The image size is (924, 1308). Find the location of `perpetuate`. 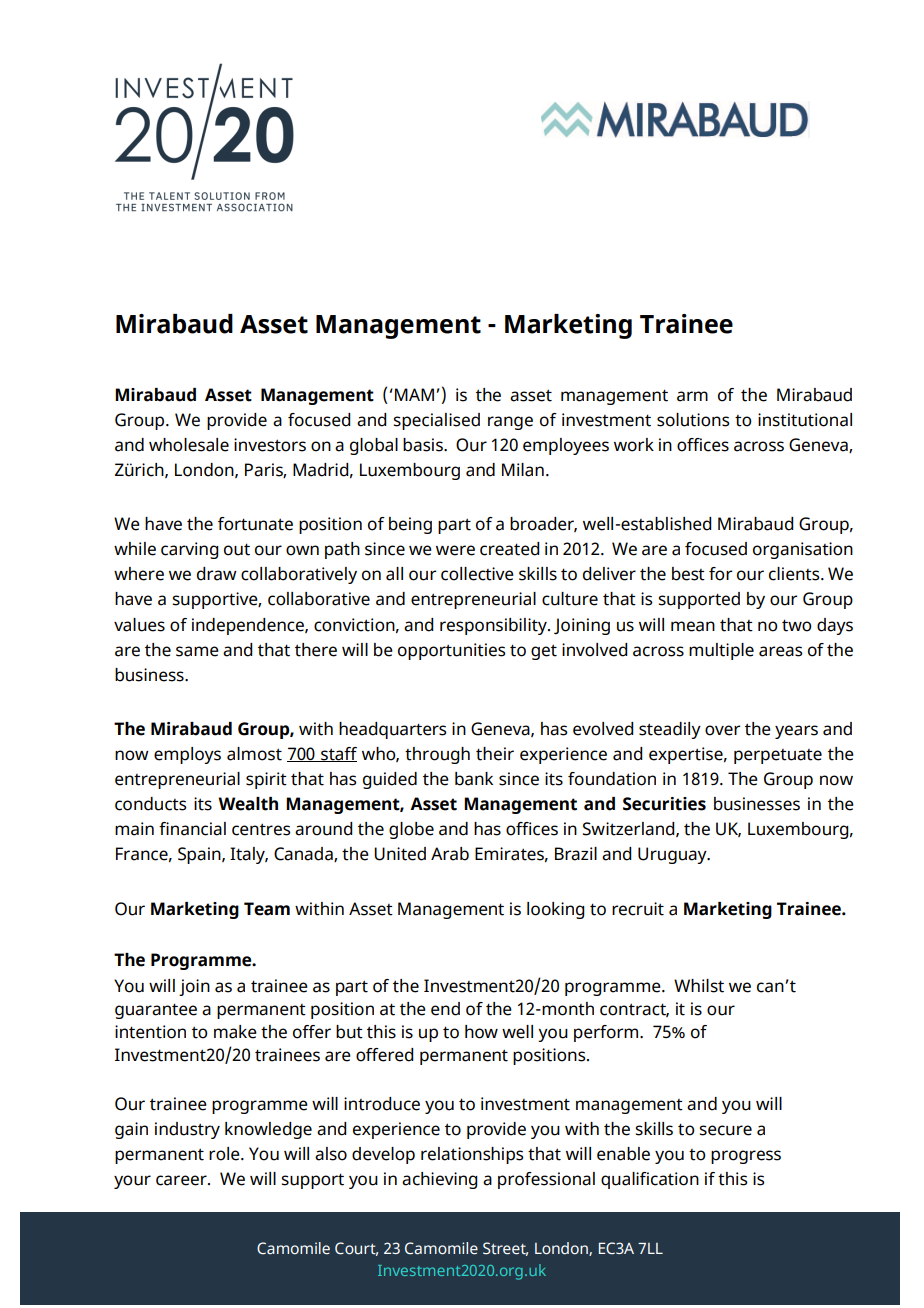

perpetuate is located at coordinates (778, 756).
